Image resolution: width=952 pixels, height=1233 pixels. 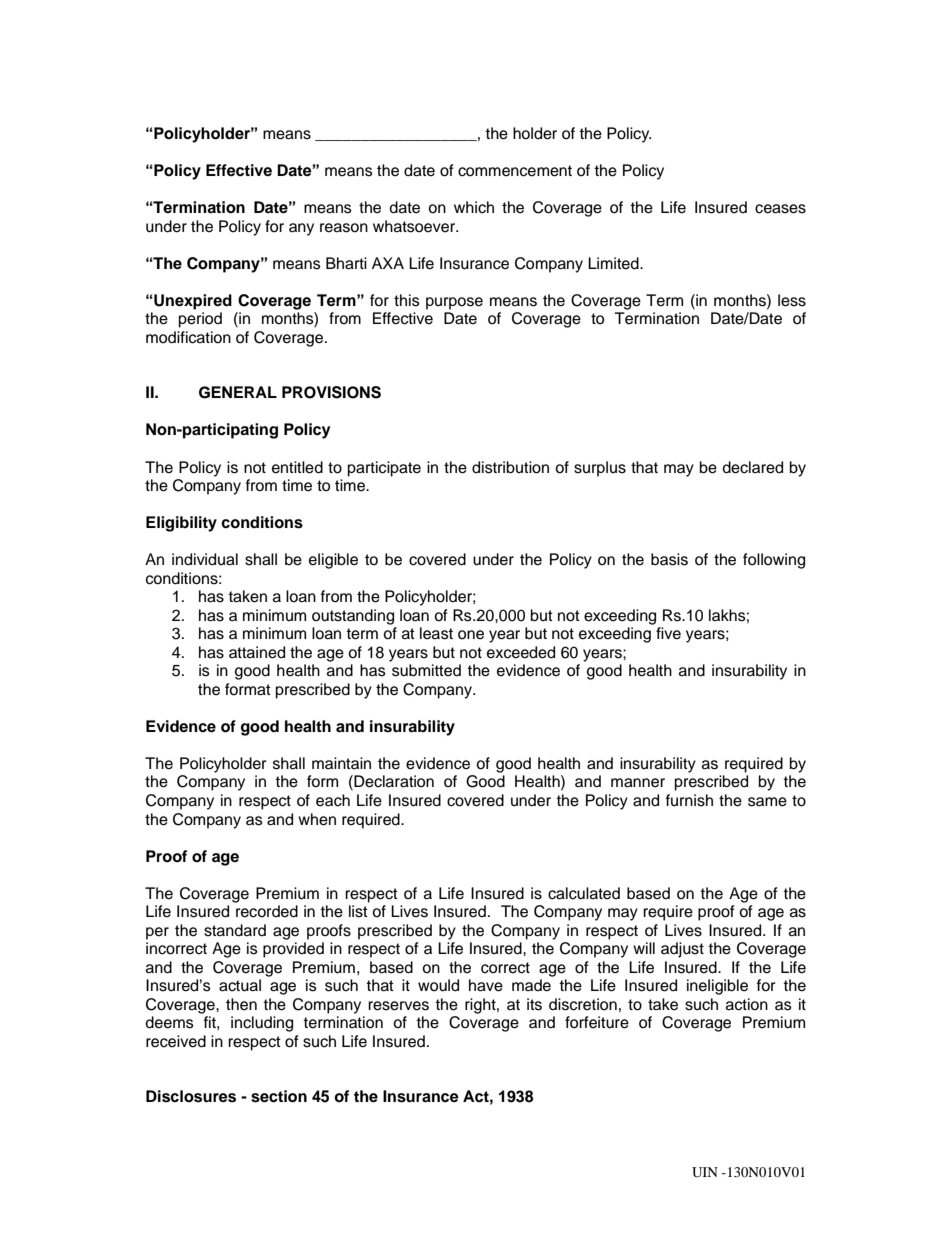 What do you see at coordinates (344, 228) in the document?
I see `reason` at bounding box center [344, 228].
